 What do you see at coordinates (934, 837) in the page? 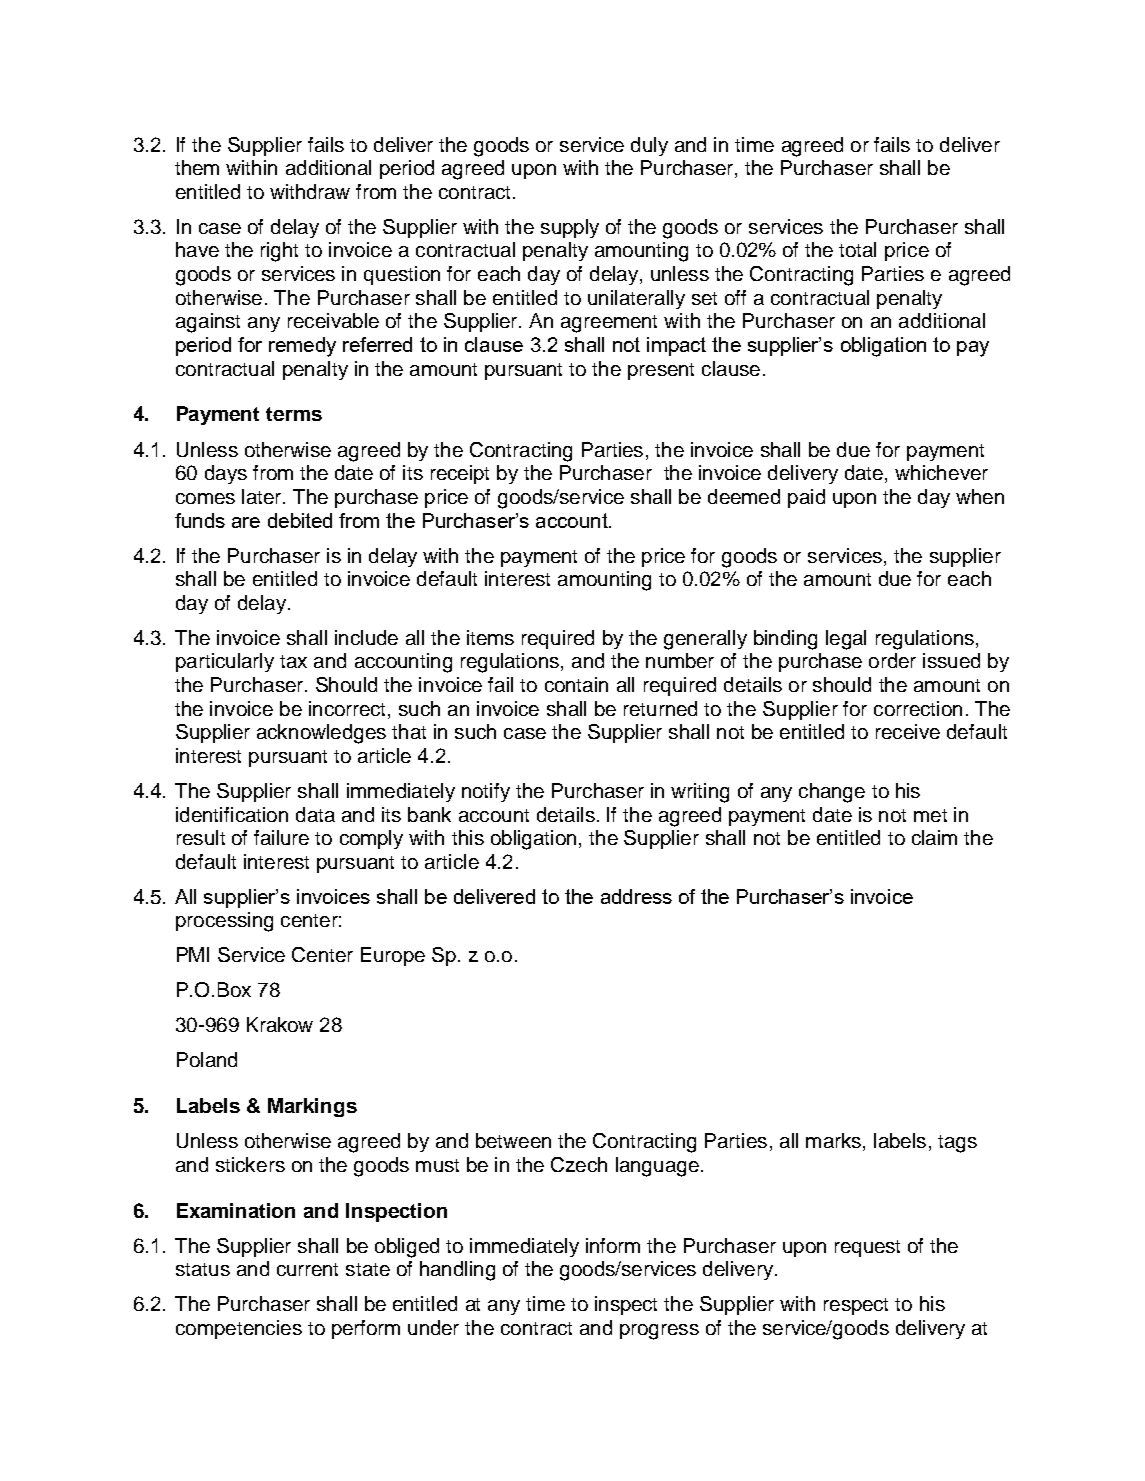
I see `claim` at bounding box center [934, 837].
